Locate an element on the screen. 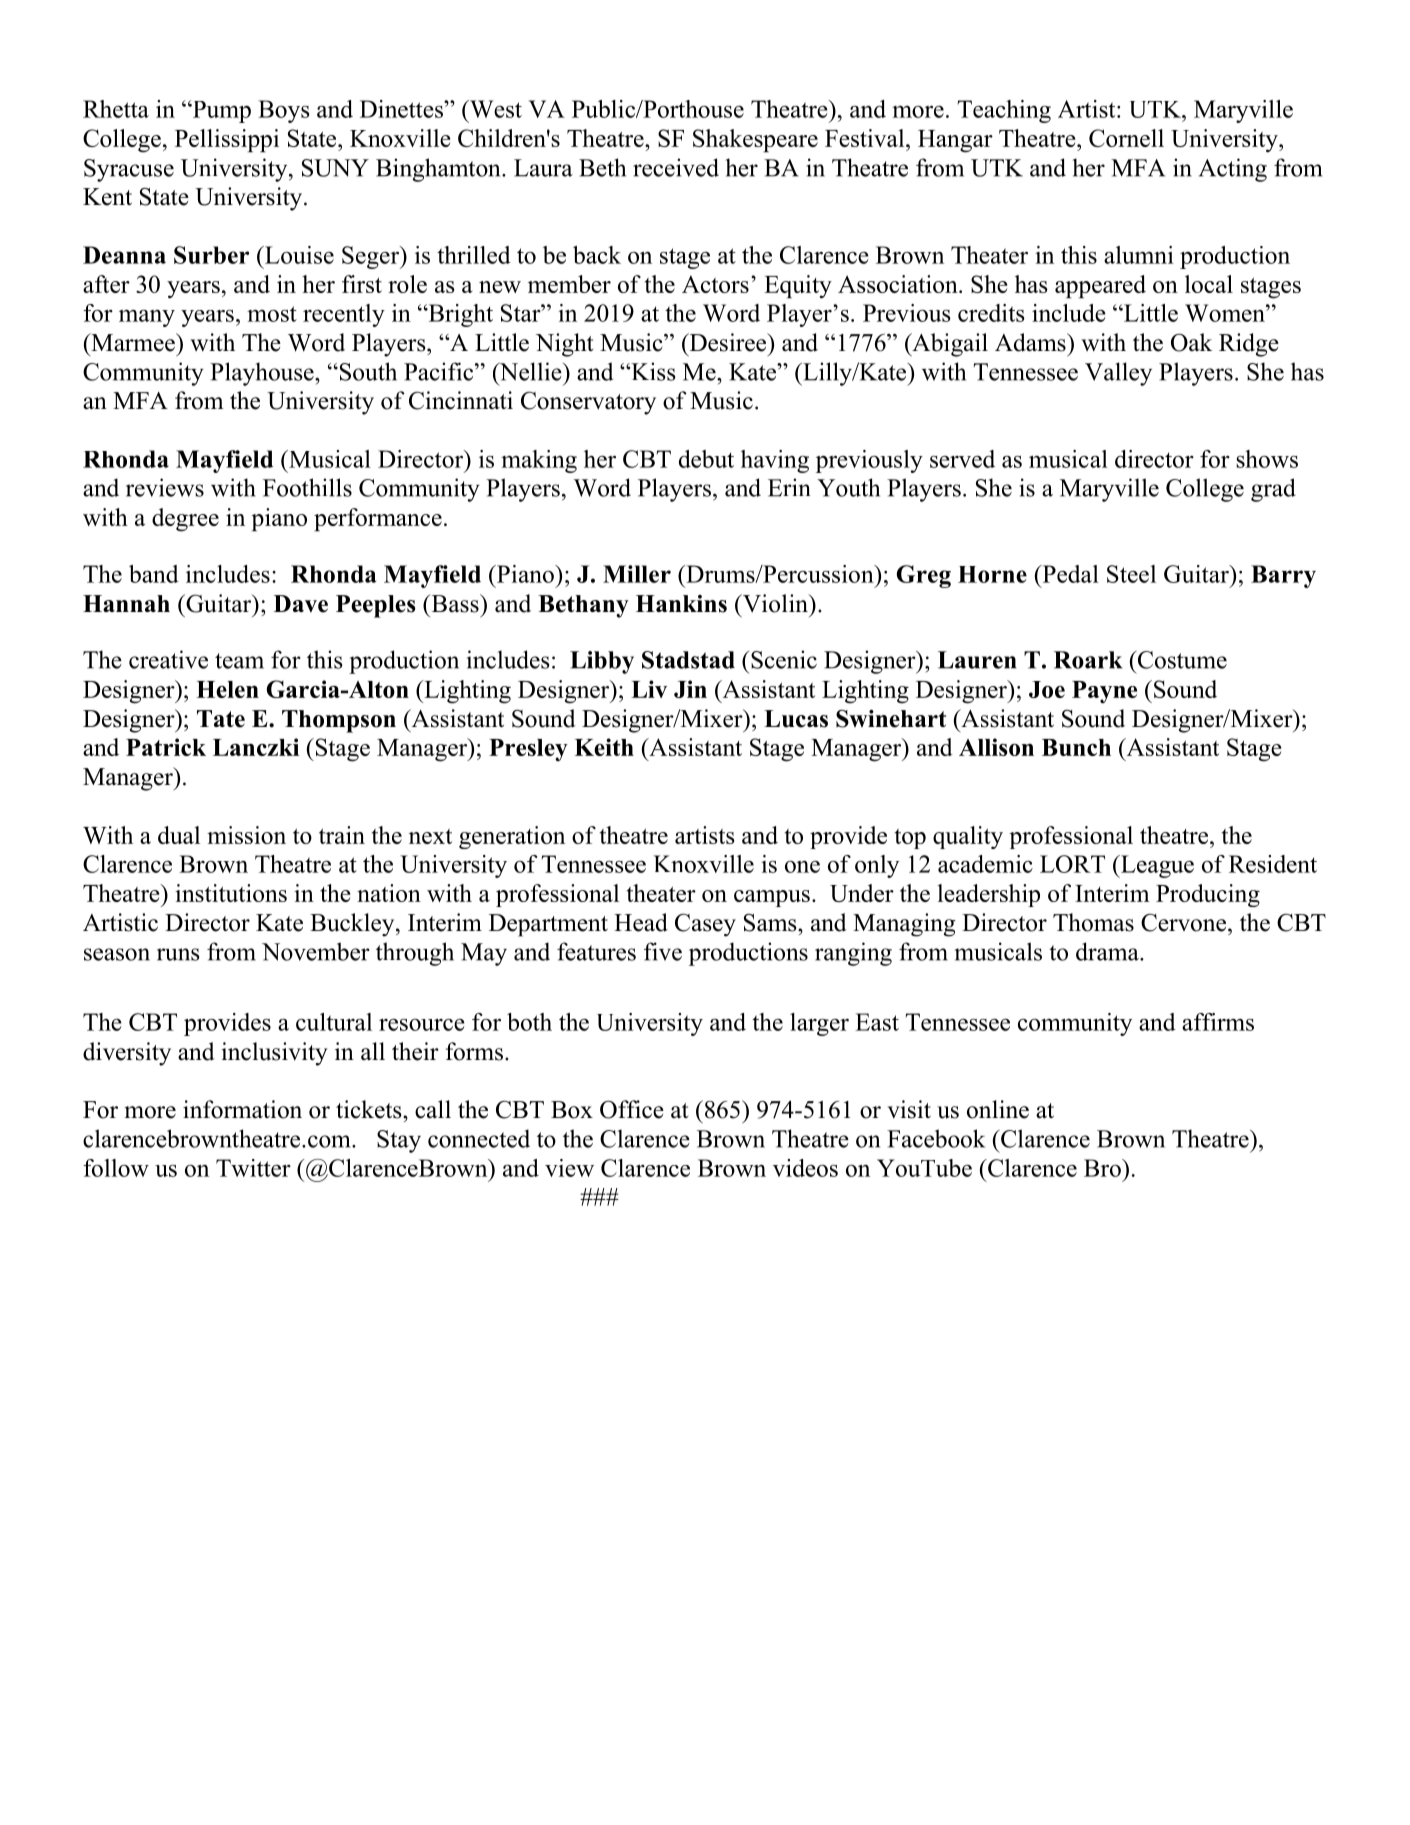 Image resolution: width=1410 pixels, height=1825 pixels. Office is located at coordinates (632, 1109).
